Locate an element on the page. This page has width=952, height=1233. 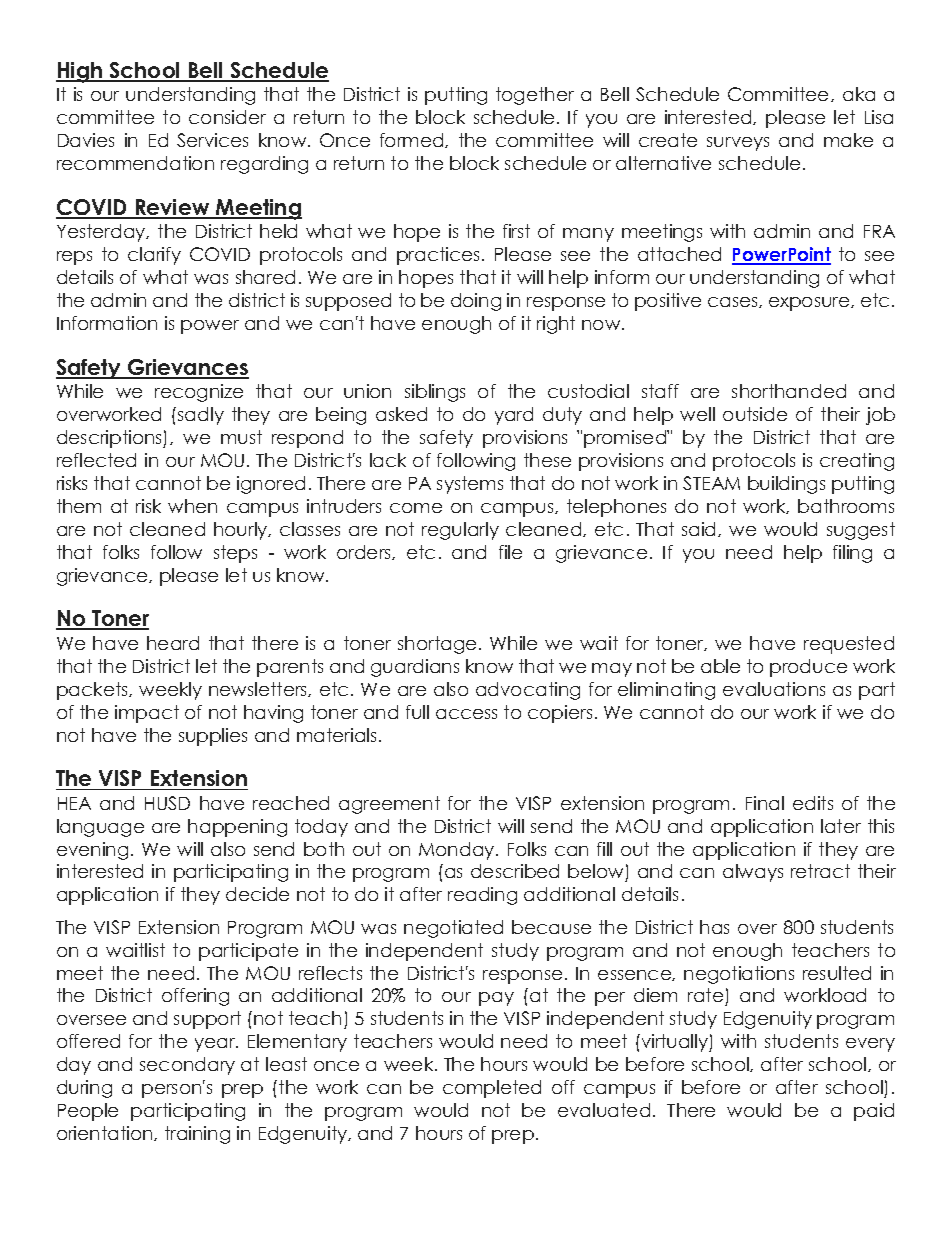
together is located at coordinates (535, 96).
